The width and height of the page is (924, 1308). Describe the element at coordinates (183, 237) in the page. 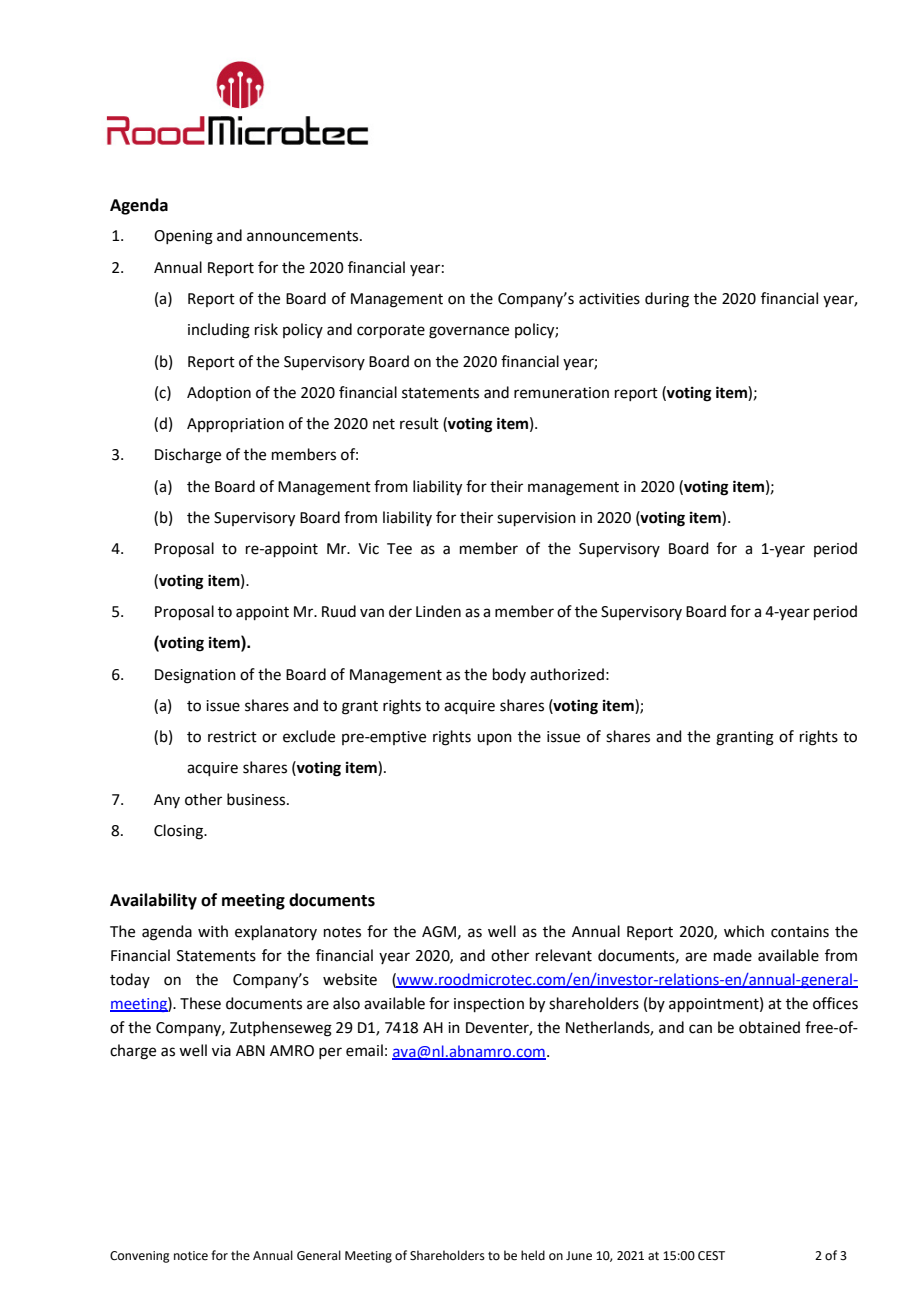

I see `Opening` at that location.
